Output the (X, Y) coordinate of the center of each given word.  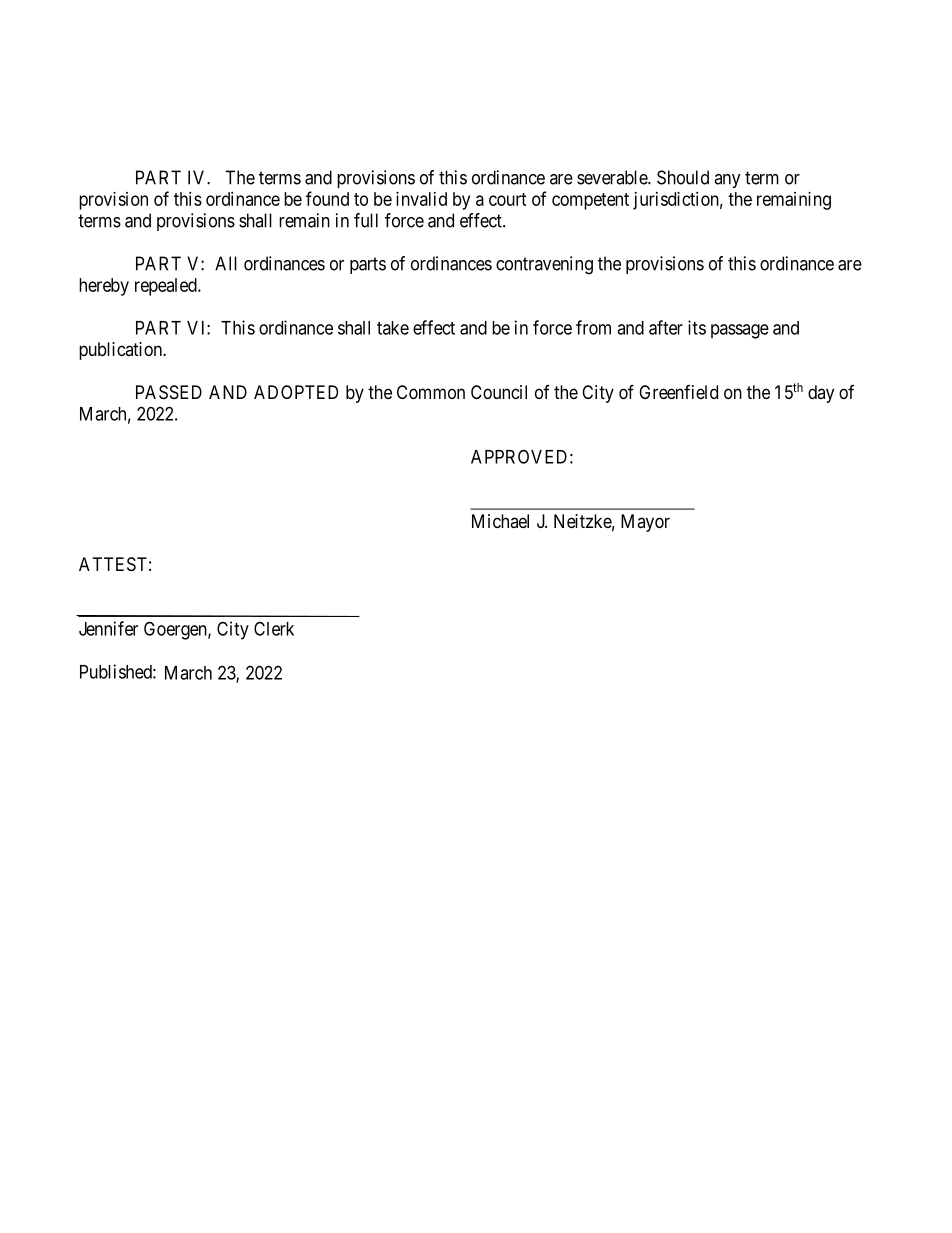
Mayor (645, 523)
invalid (421, 199)
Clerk (274, 628)
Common (431, 392)
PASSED (169, 392)
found (327, 198)
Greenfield (678, 392)
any (727, 181)
